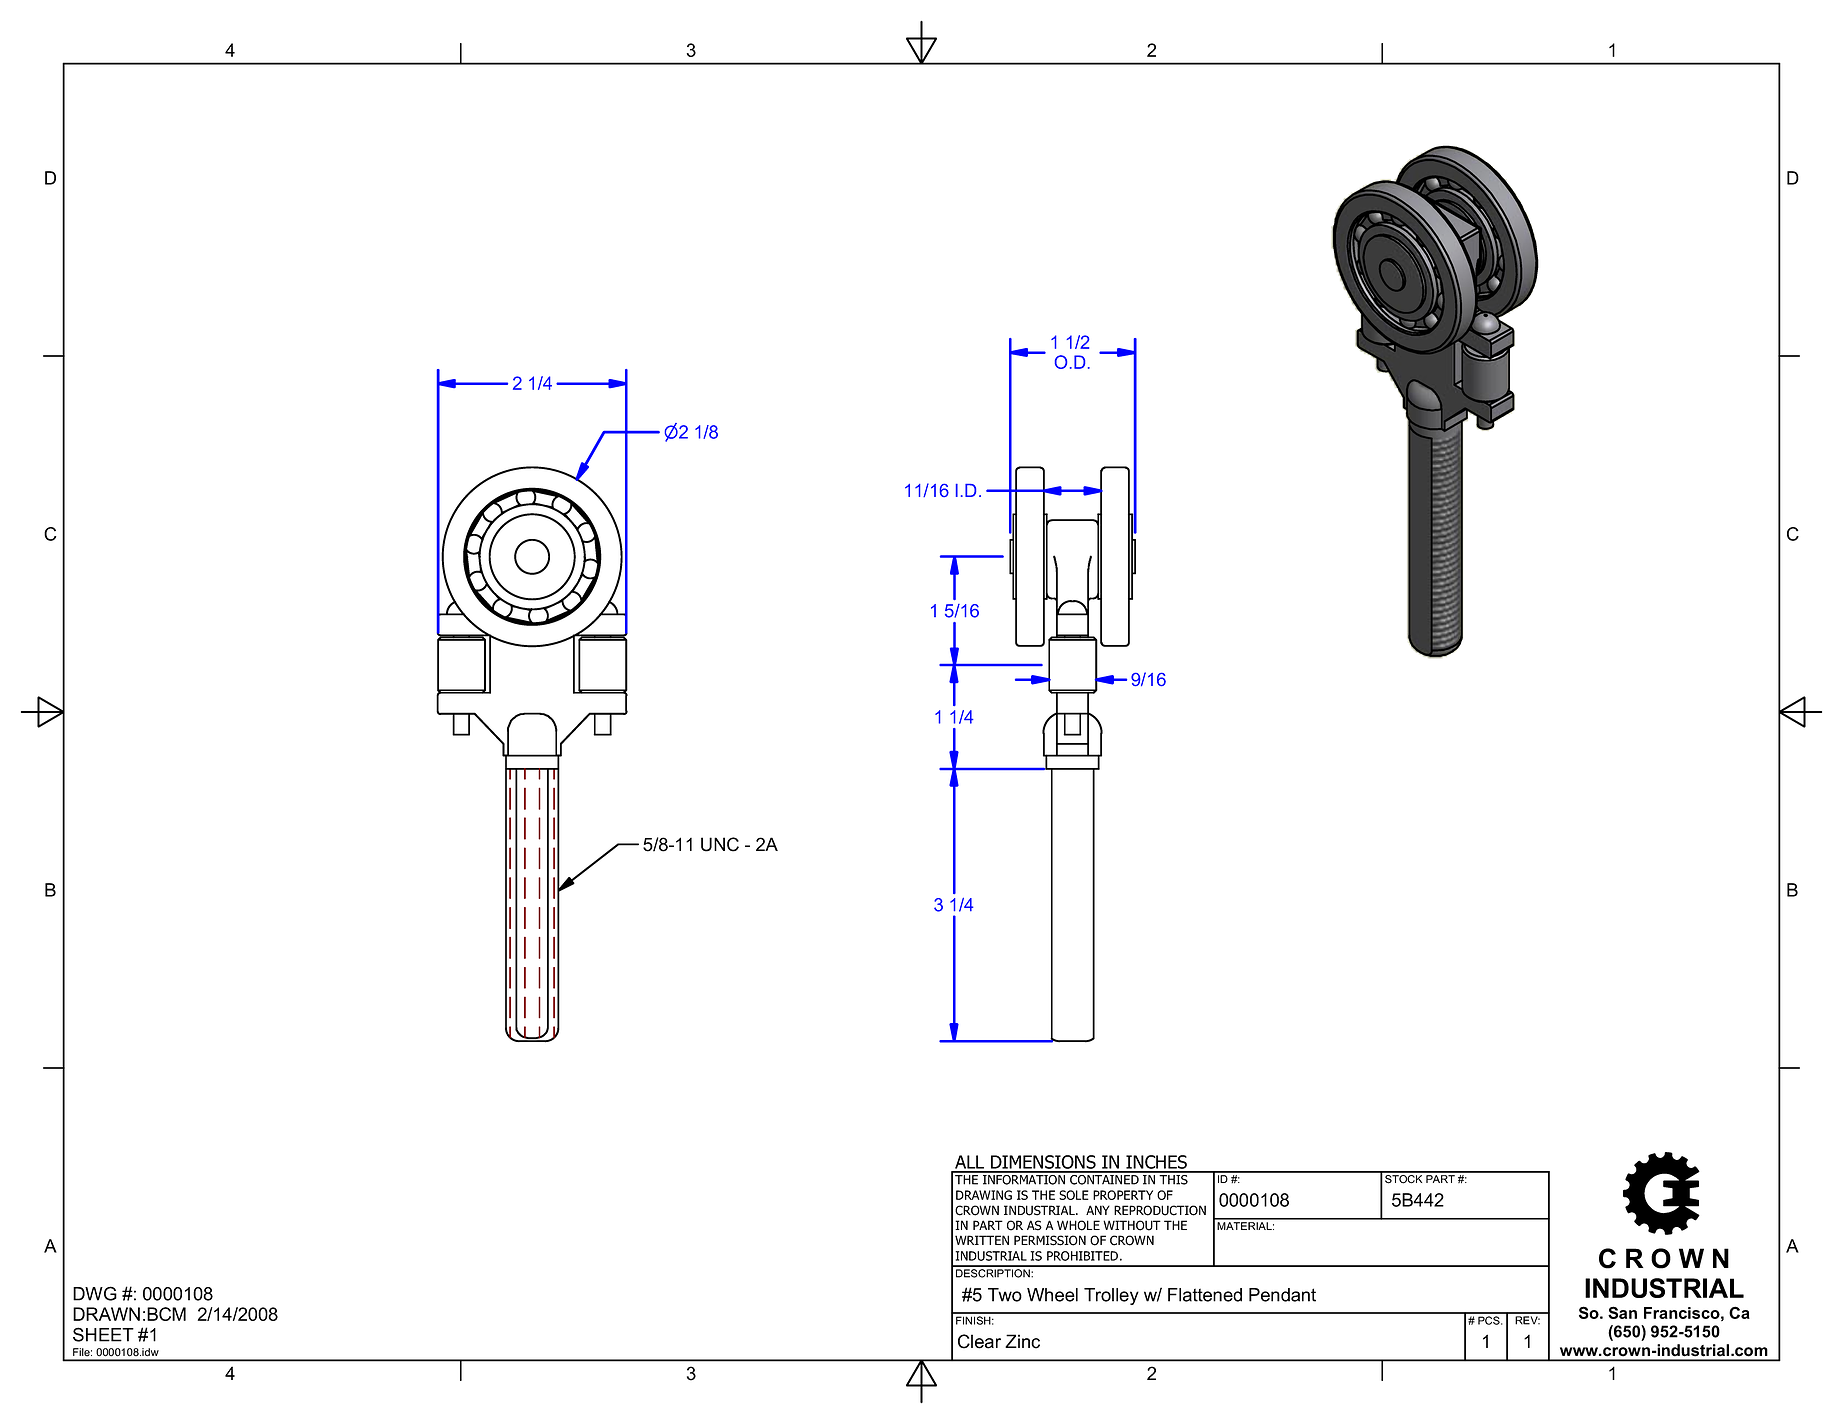  What do you see at coordinates (1074, 1195) in the screenshot?
I see `SOLE` at bounding box center [1074, 1195].
